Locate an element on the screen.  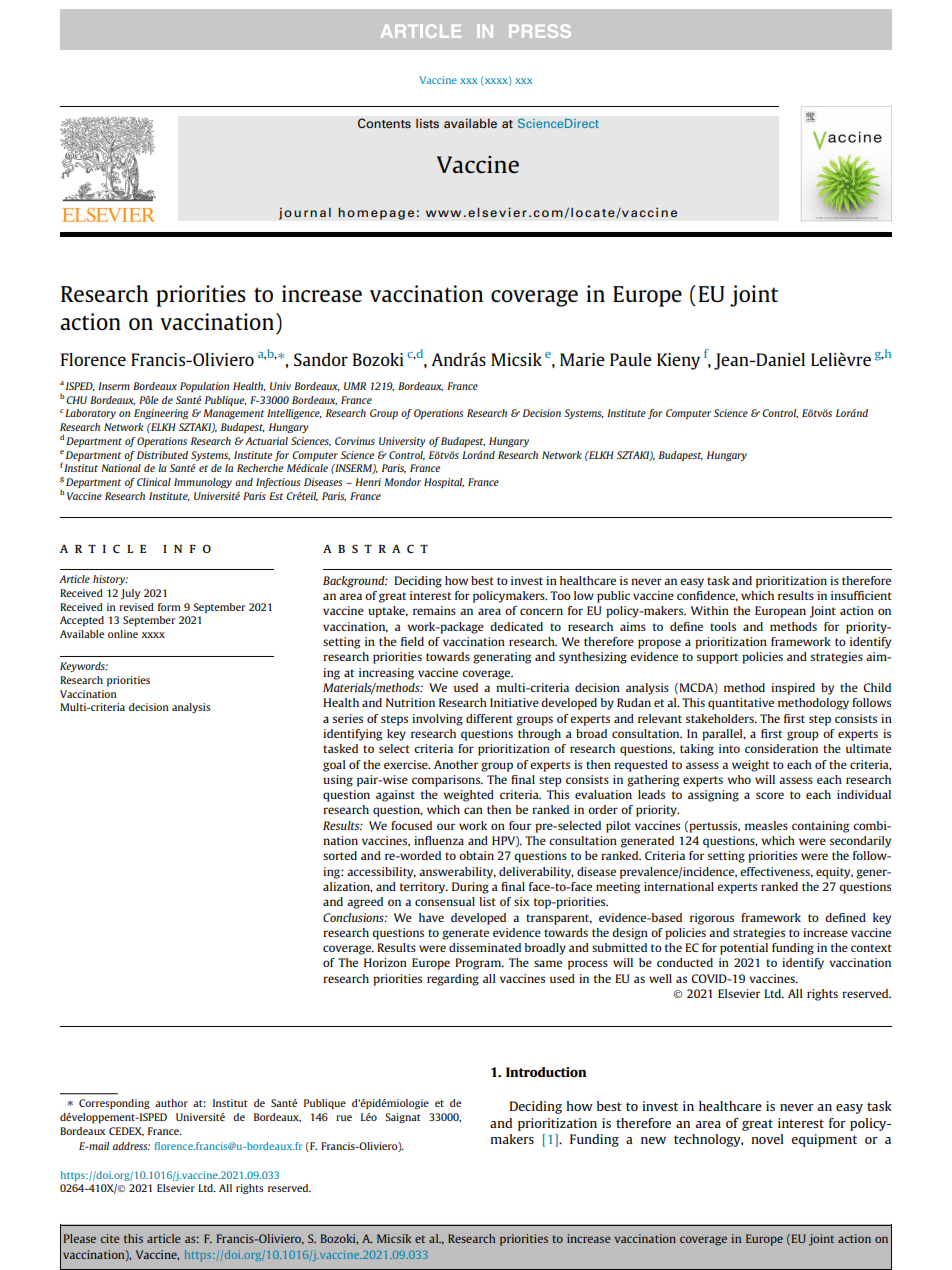
goal is located at coordinates (334, 766).
